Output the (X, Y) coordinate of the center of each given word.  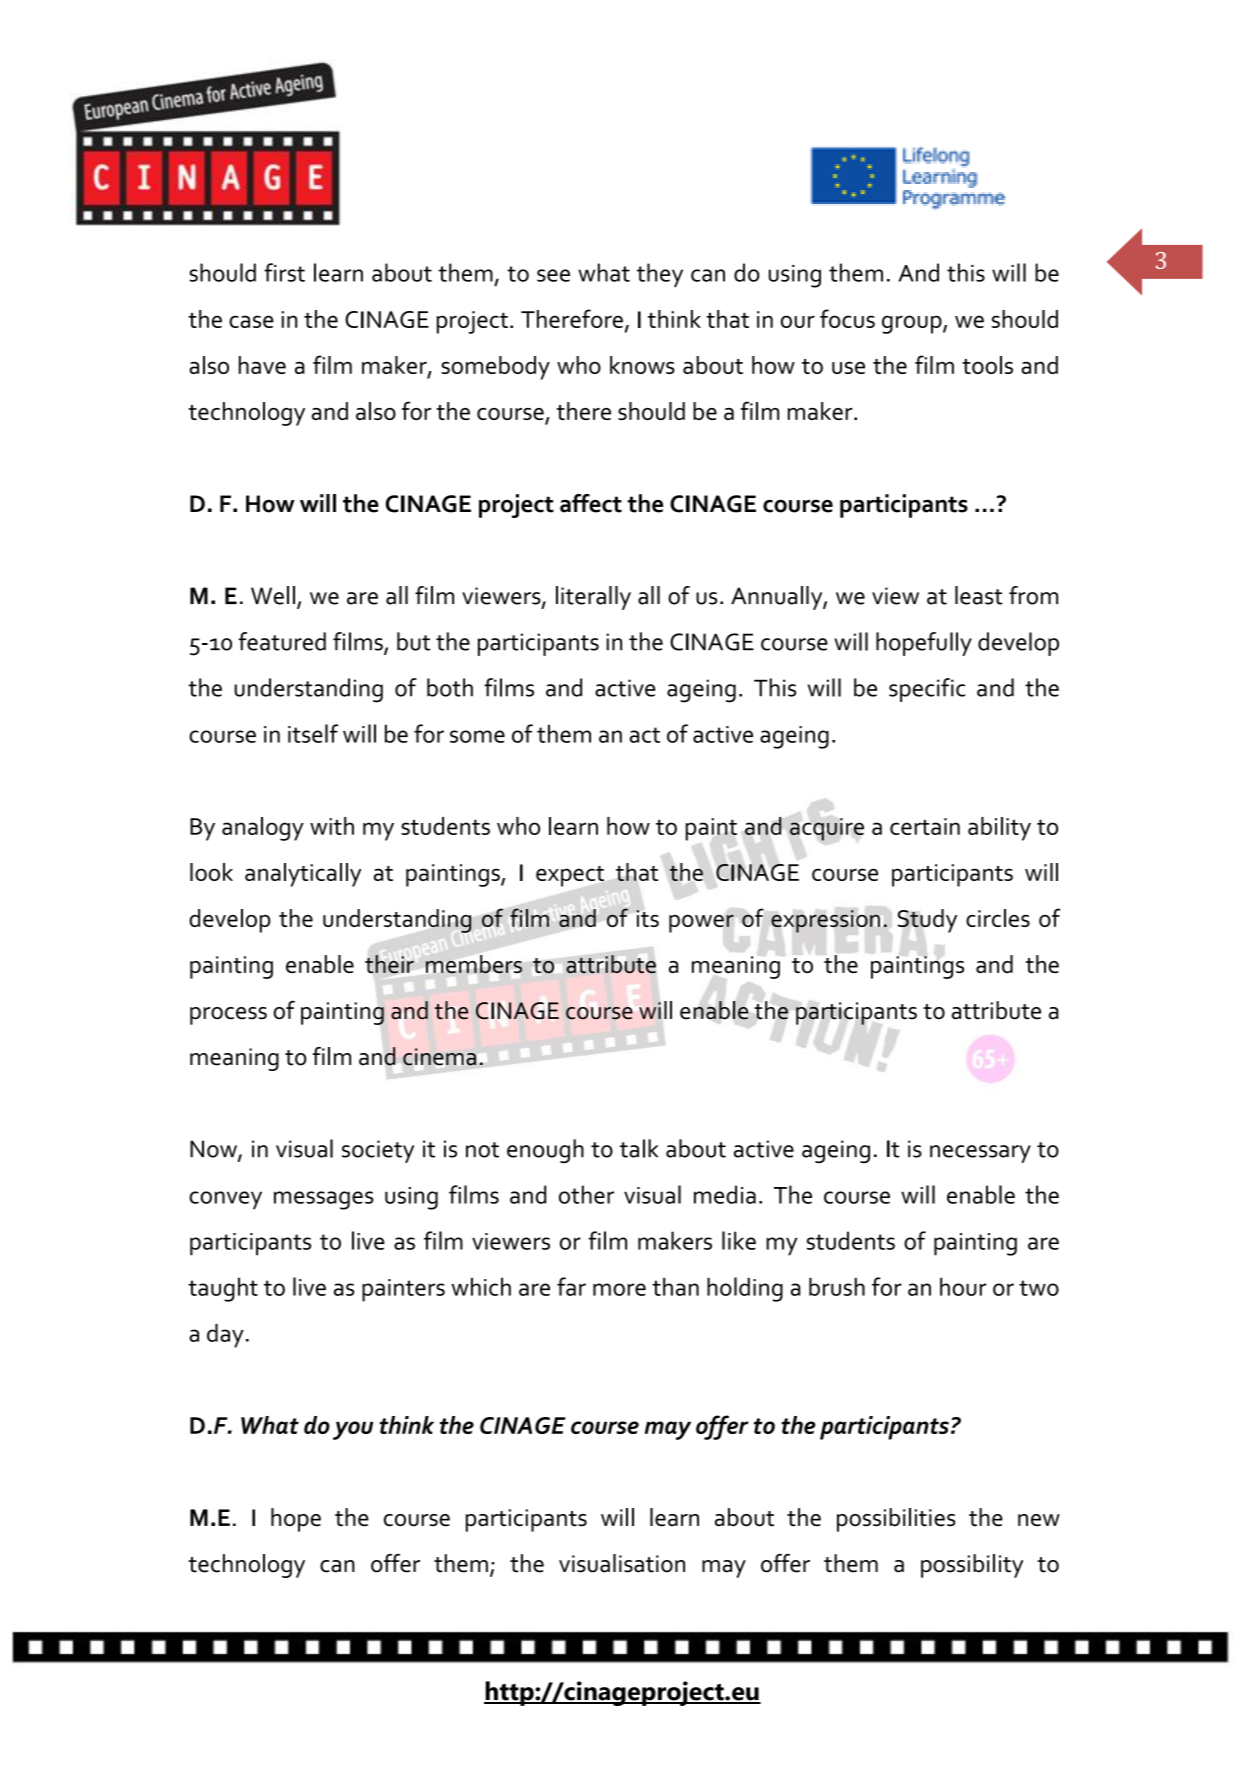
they (660, 275)
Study (927, 921)
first (284, 272)
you (353, 1430)
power (701, 923)
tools (987, 365)
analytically (303, 875)
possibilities (896, 1520)
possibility (972, 1566)
